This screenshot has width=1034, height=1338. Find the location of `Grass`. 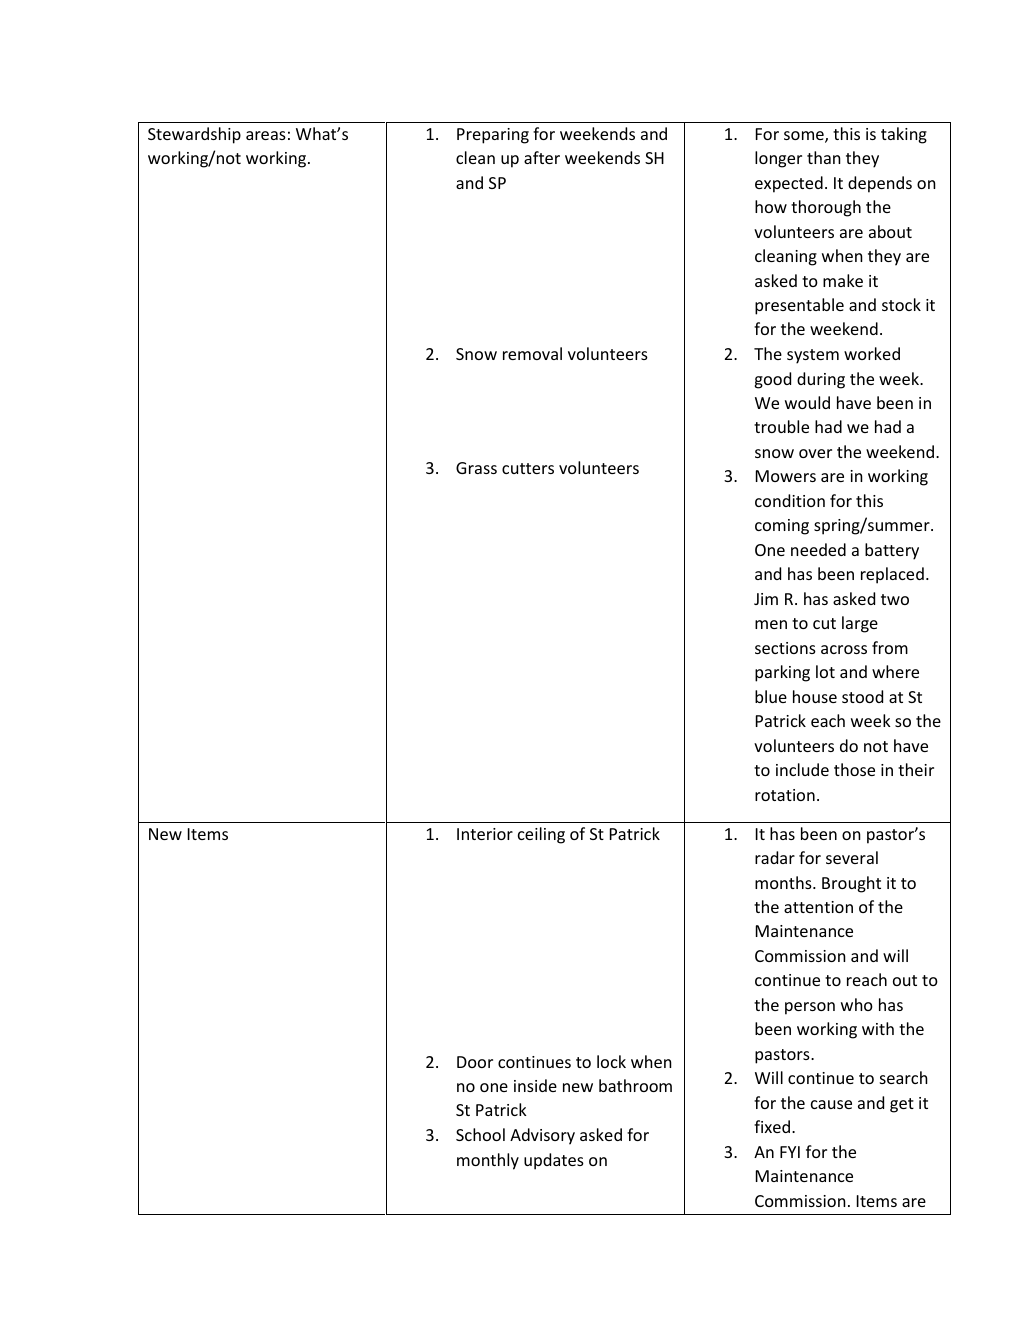

Grass is located at coordinates (476, 468).
